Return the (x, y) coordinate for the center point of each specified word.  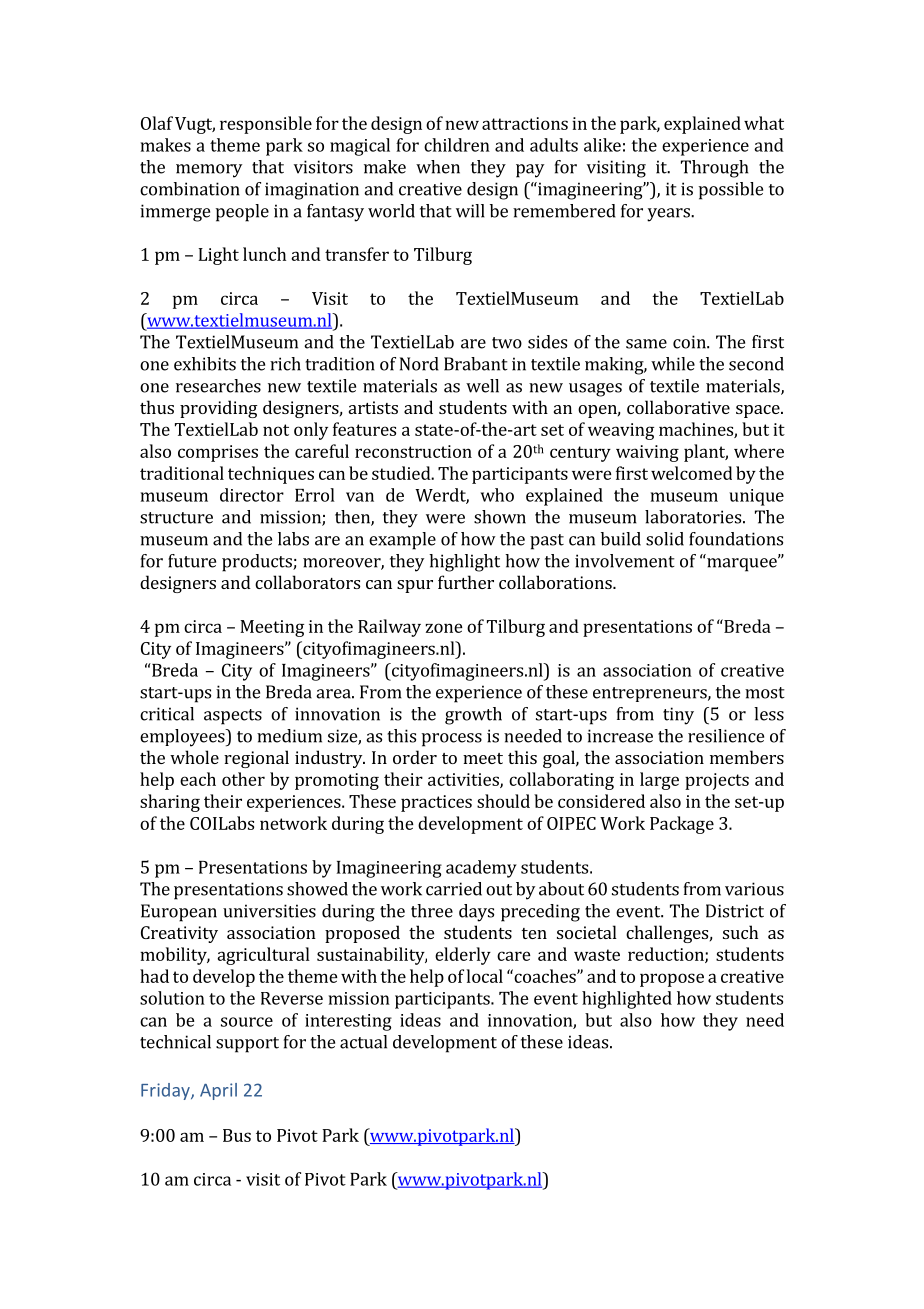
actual (363, 1042)
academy (481, 869)
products (258, 563)
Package (682, 825)
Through (714, 169)
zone (444, 628)
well (482, 386)
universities (269, 911)
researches (218, 386)
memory (209, 171)
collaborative (678, 407)
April (218, 1091)
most (765, 693)
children (457, 145)
